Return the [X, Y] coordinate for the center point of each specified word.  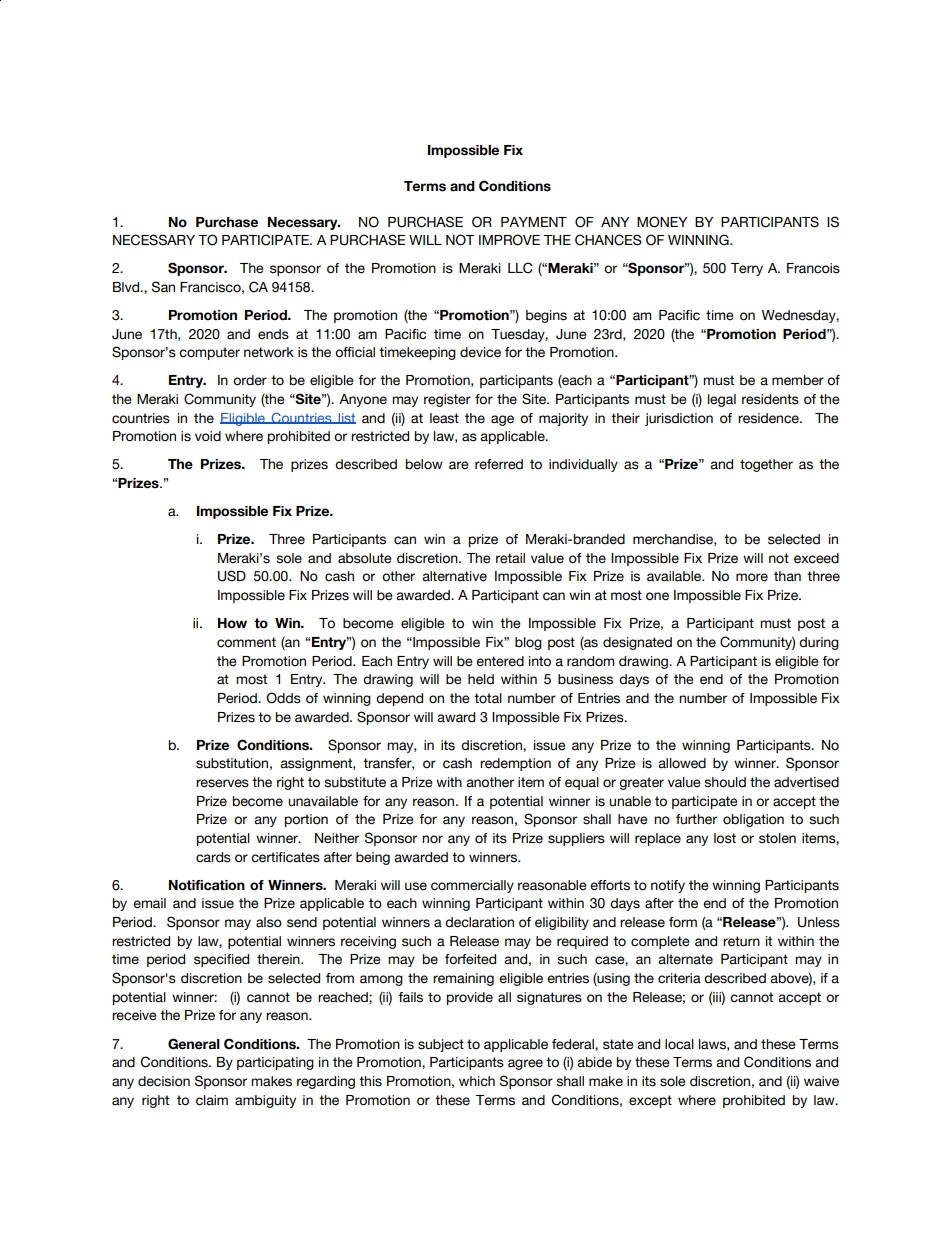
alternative [454, 576]
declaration [479, 922]
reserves [222, 783]
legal [722, 400]
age [502, 420]
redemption [515, 764]
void [208, 436]
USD [232, 576]
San [163, 287]
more [752, 577]
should [725, 782]
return [741, 941]
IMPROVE [509, 240]
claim [212, 1100]
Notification [207, 885]
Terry [747, 269]
